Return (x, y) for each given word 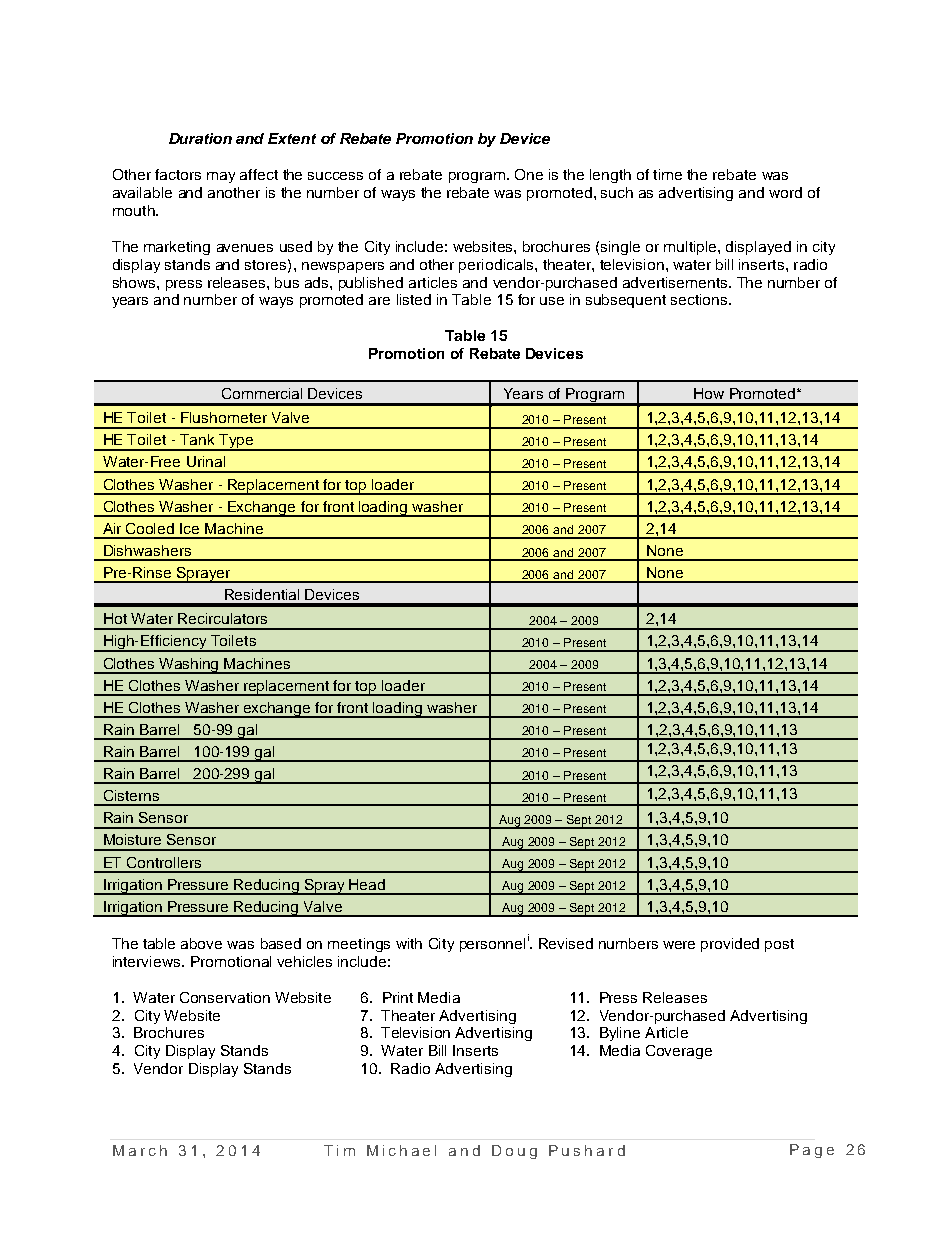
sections (699, 299)
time (667, 174)
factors (178, 174)
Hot (115, 618)
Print (398, 997)
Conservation (225, 997)
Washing (189, 666)
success (335, 176)
